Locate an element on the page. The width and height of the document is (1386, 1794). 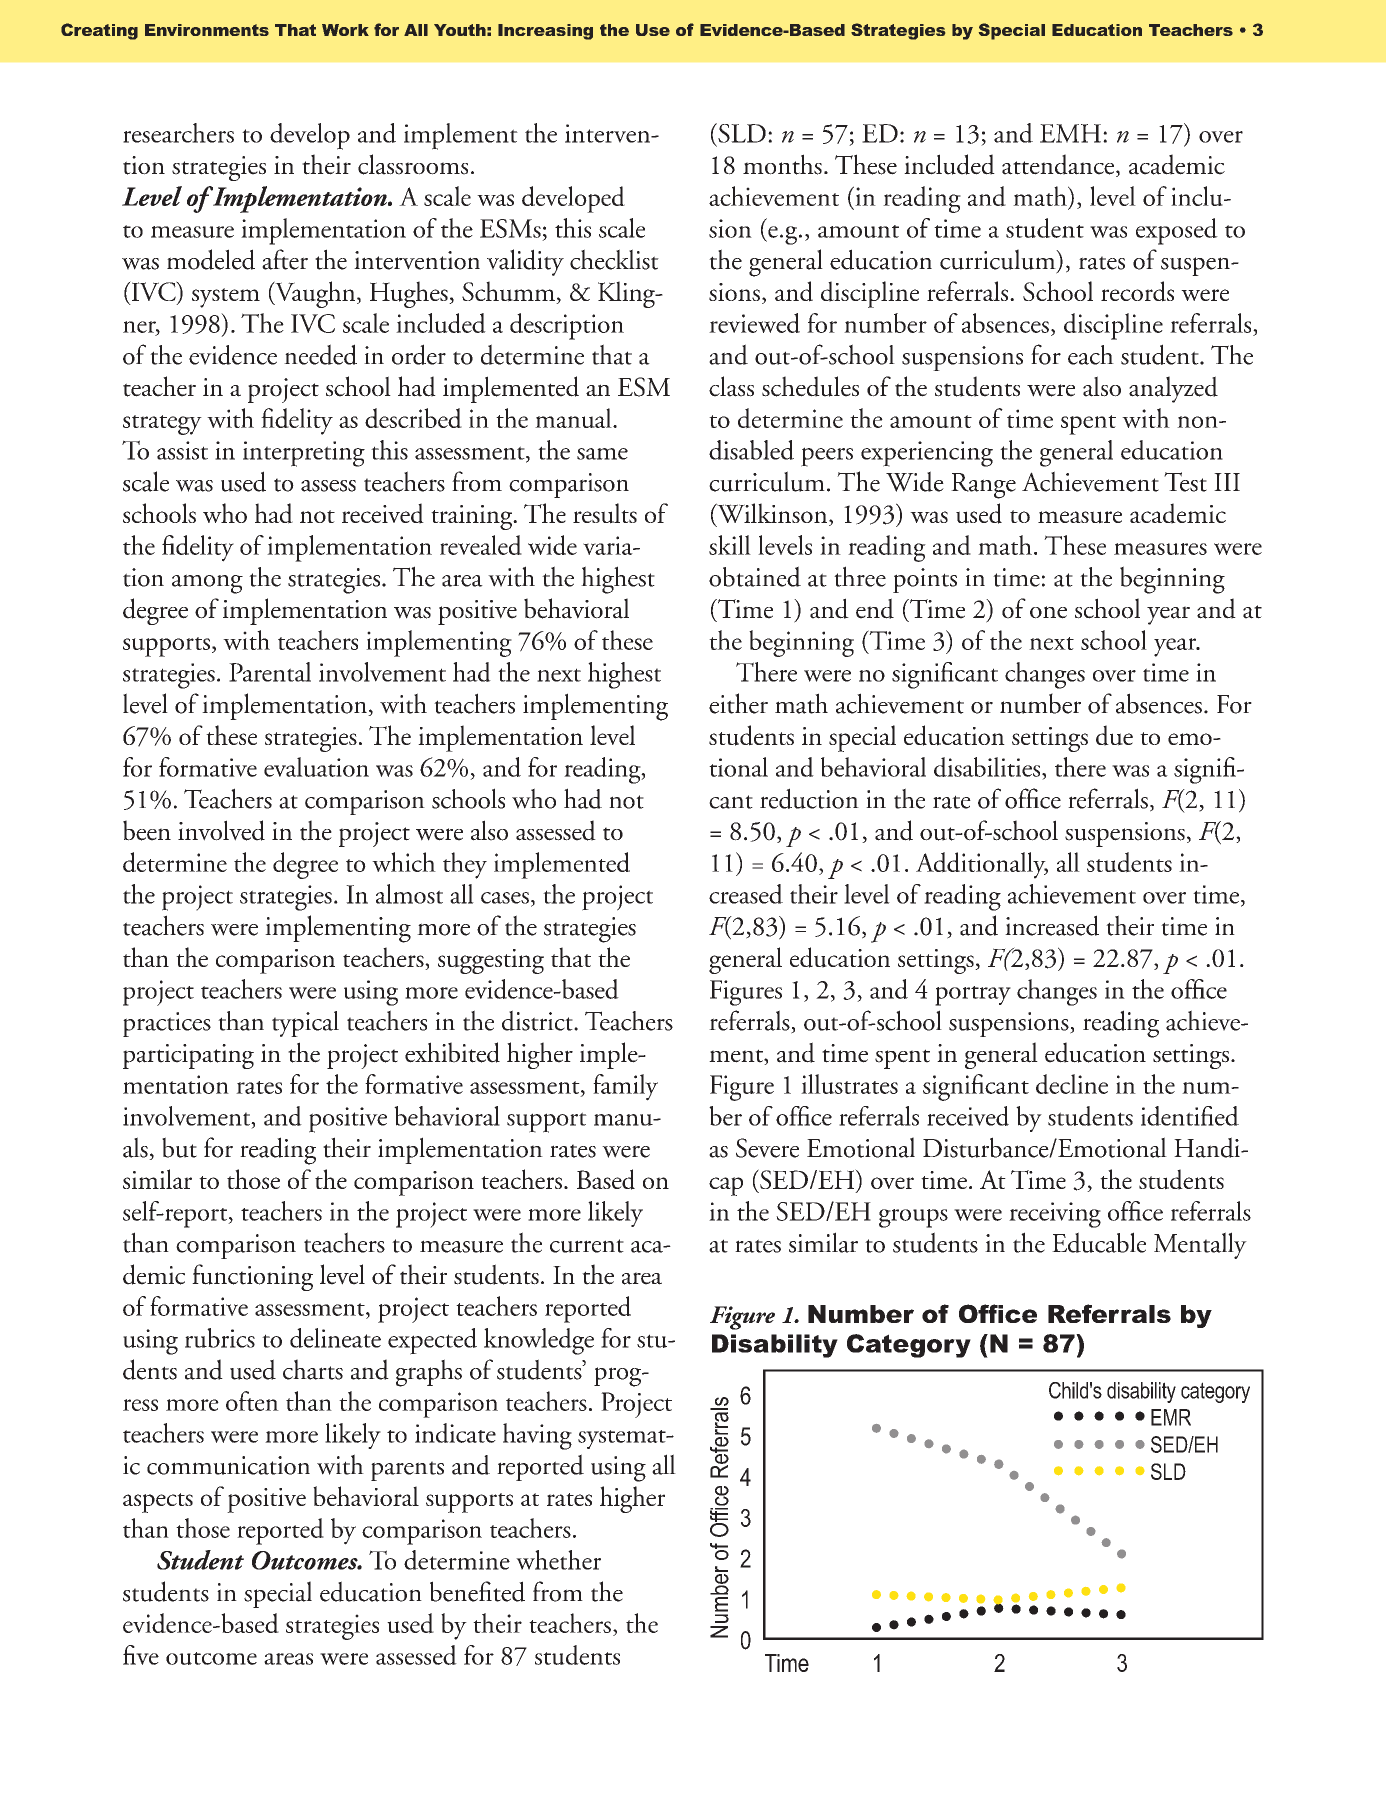
assist is located at coordinates (182, 450).
